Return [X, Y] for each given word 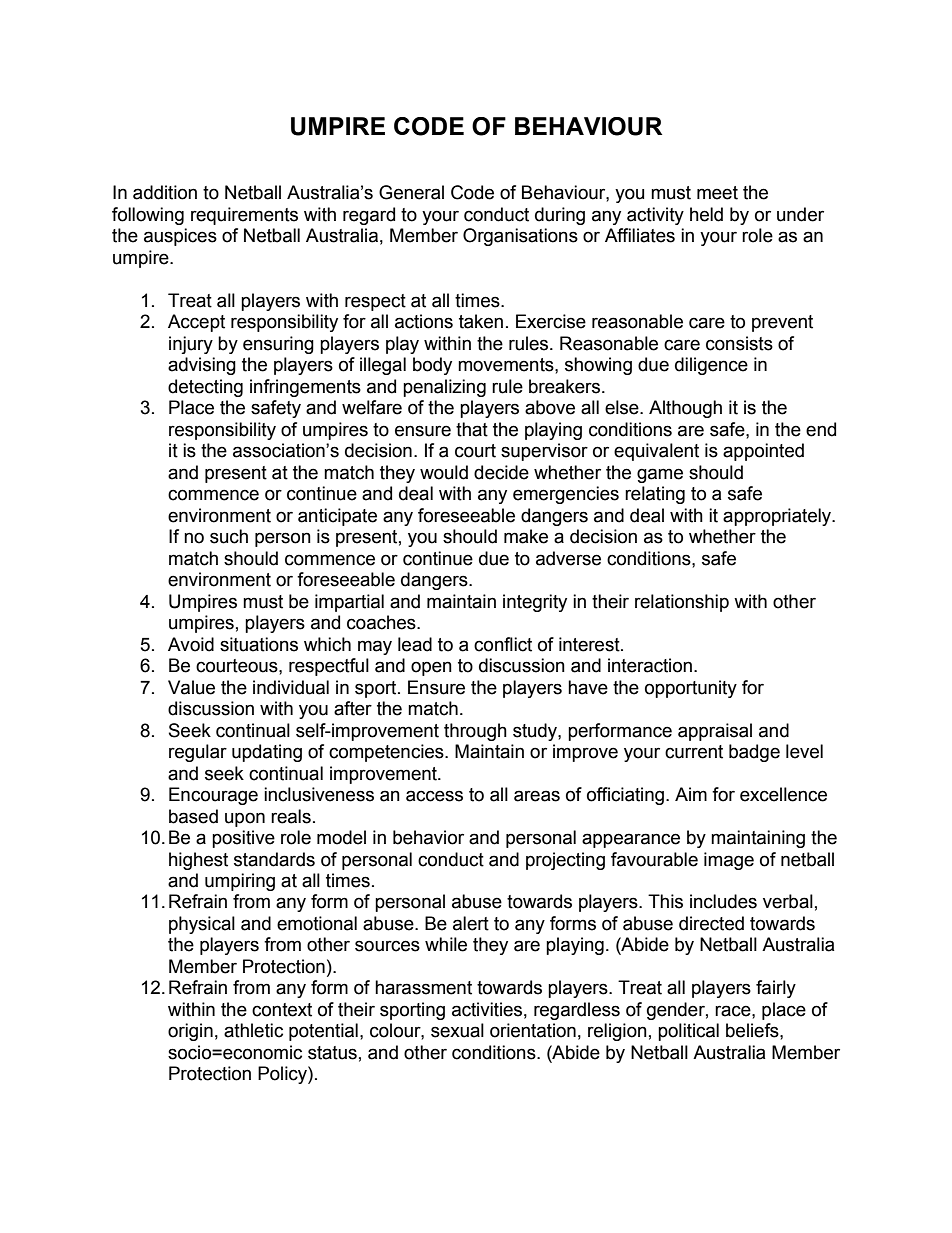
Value [191, 687]
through [475, 732]
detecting [205, 388]
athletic [253, 1030]
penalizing [444, 388]
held [706, 214]
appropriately [778, 517]
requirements [244, 216]
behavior [428, 837]
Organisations [520, 237]
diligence [711, 366]
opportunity [691, 689]
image [729, 861]
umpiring [240, 882]
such [229, 536]
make [526, 536]
